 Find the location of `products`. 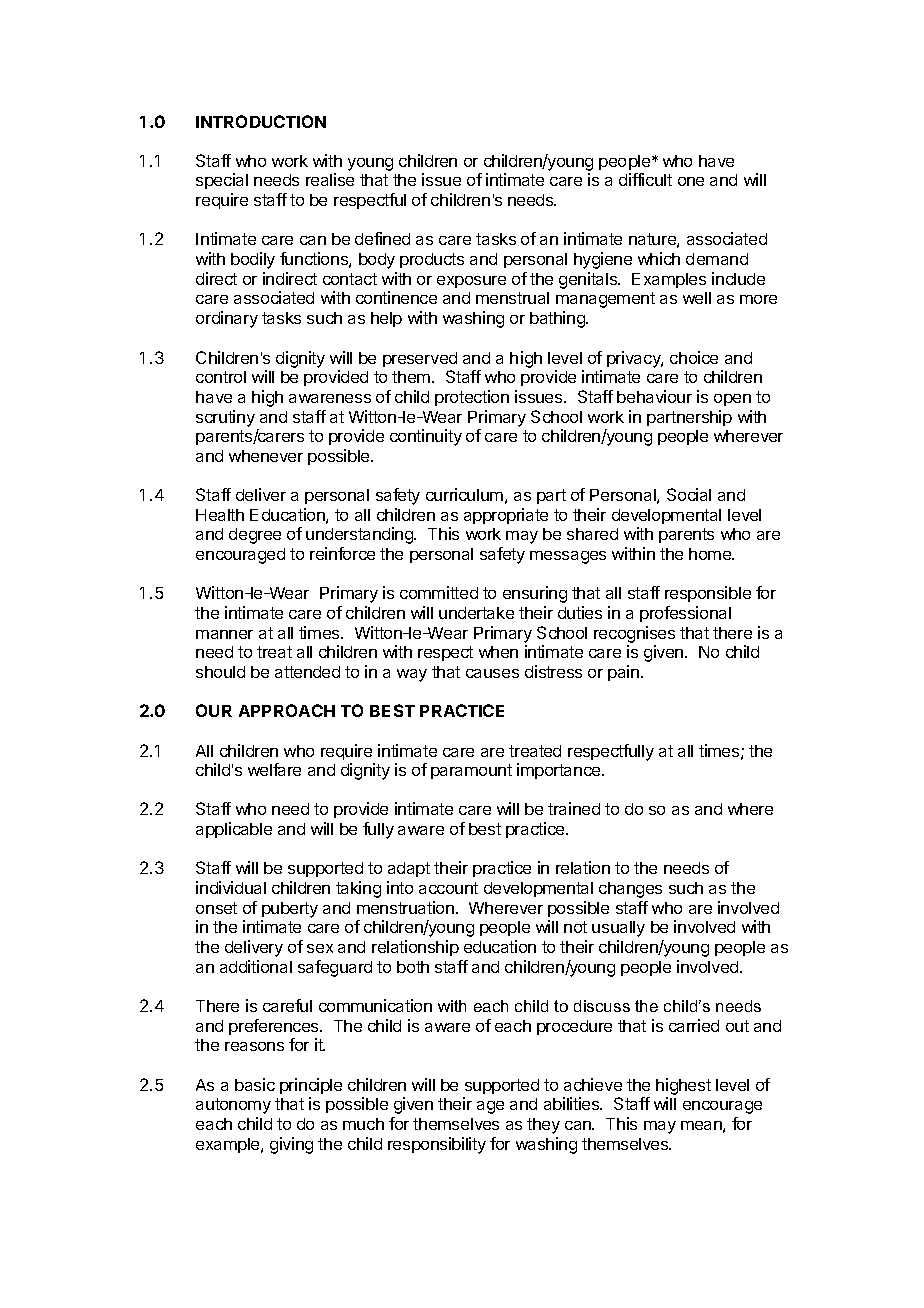

products is located at coordinates (432, 260).
